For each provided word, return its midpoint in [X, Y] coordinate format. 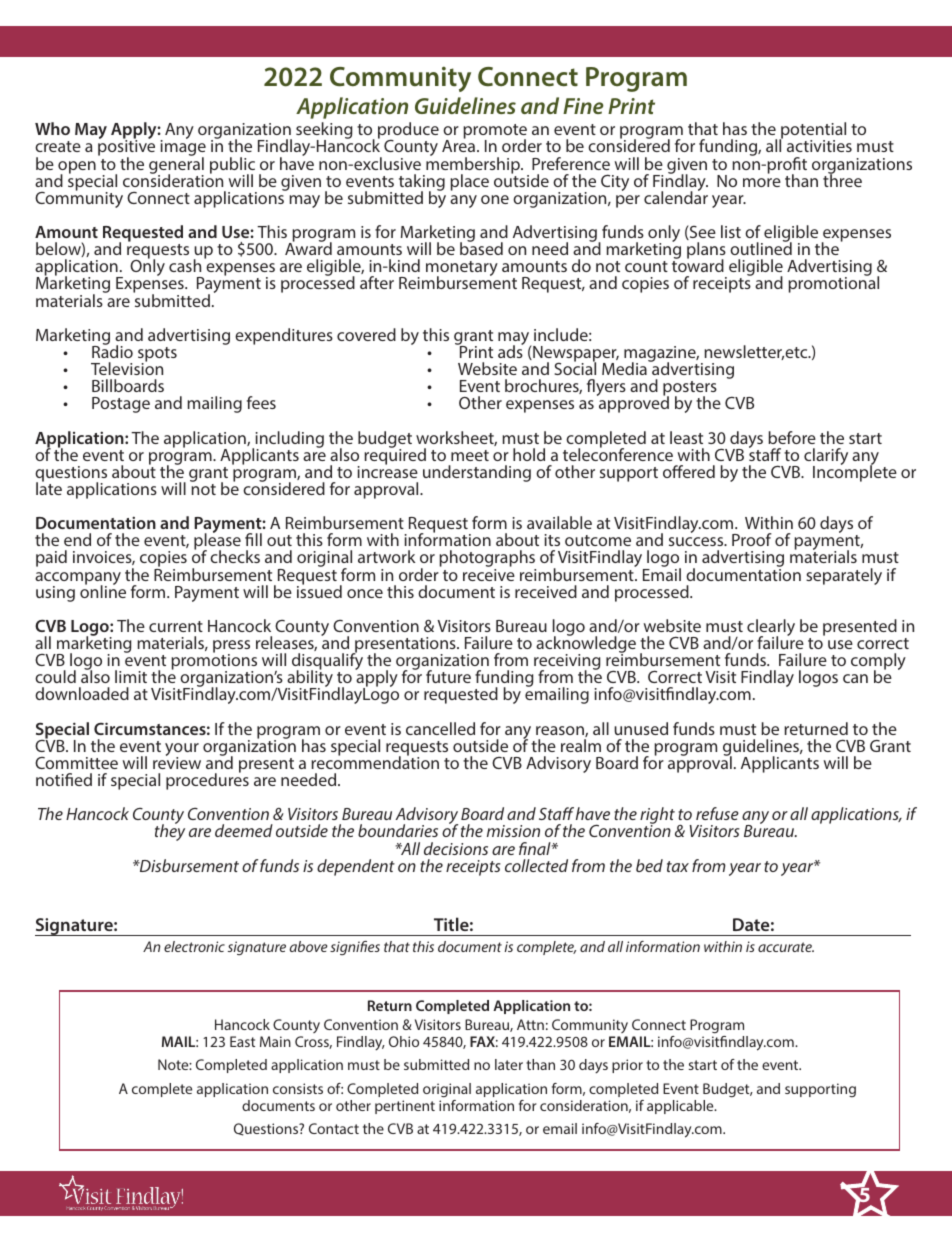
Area [458, 145]
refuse [717, 813]
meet [470, 455]
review [177, 762]
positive [126, 148]
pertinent [405, 1107]
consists [298, 1088]
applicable [681, 1107]
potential [812, 132]
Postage [121, 405]
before [792, 437]
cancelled [440, 728]
